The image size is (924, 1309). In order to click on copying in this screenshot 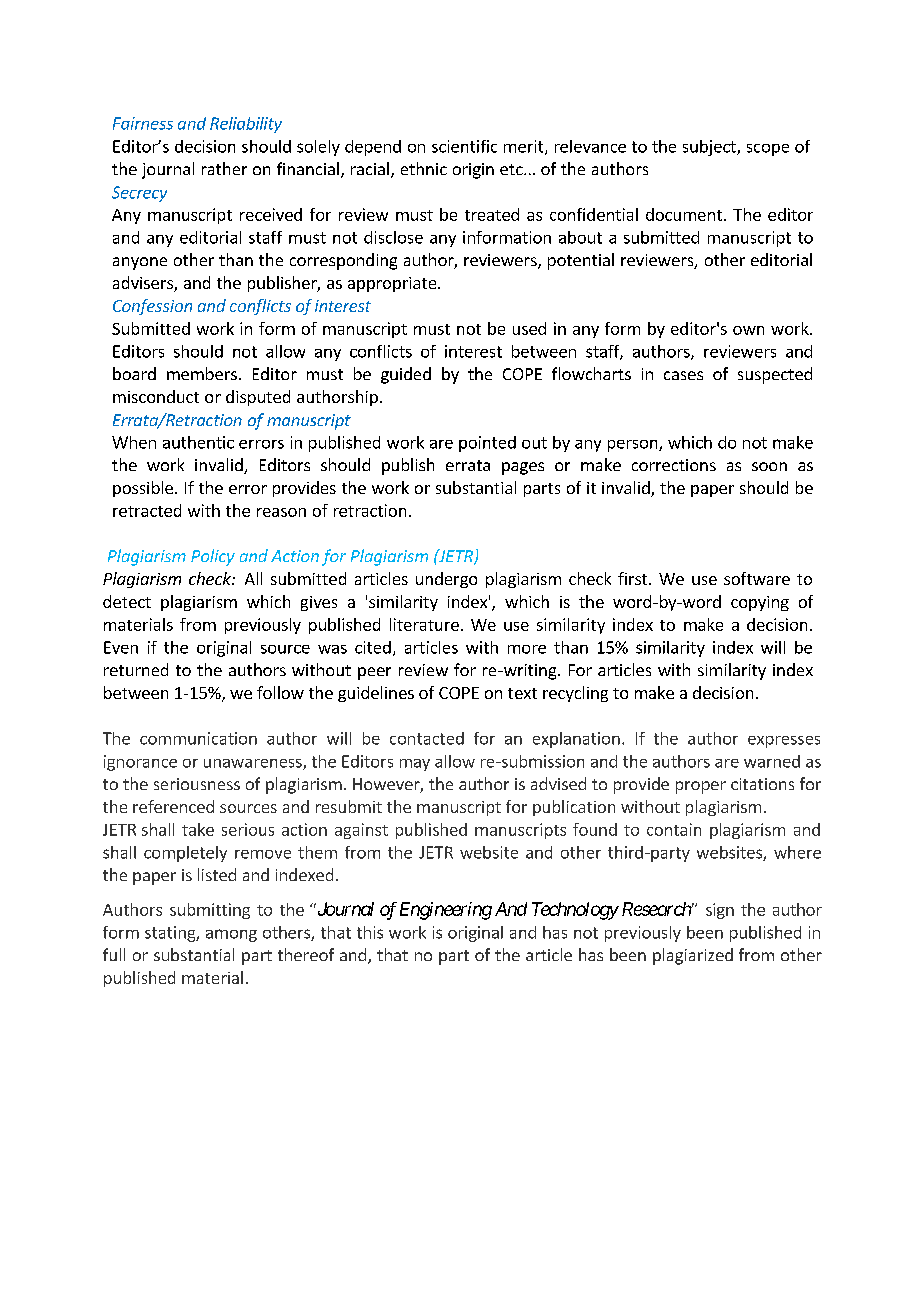, I will do `click(760, 603)`.
